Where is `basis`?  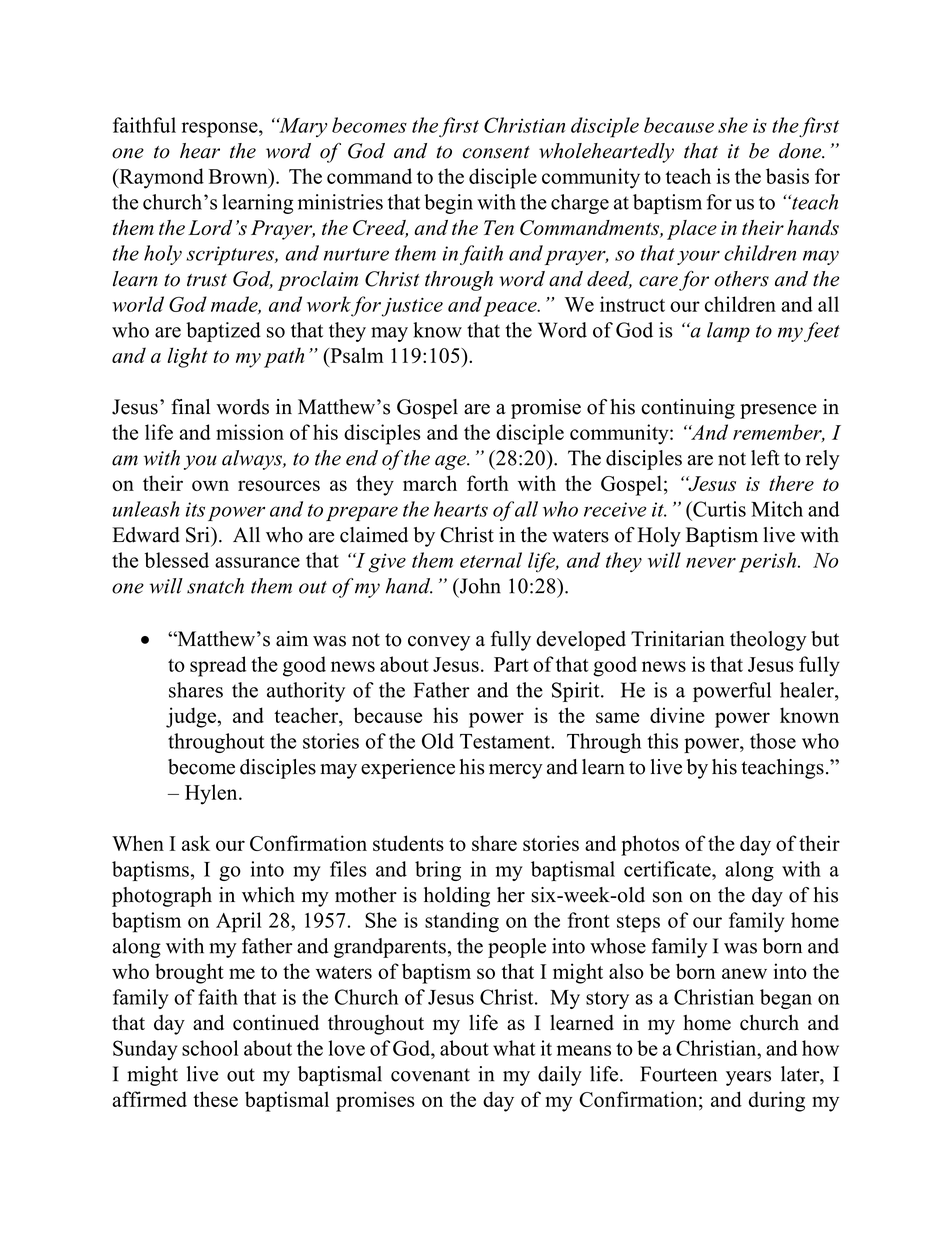 basis is located at coordinates (787, 176).
